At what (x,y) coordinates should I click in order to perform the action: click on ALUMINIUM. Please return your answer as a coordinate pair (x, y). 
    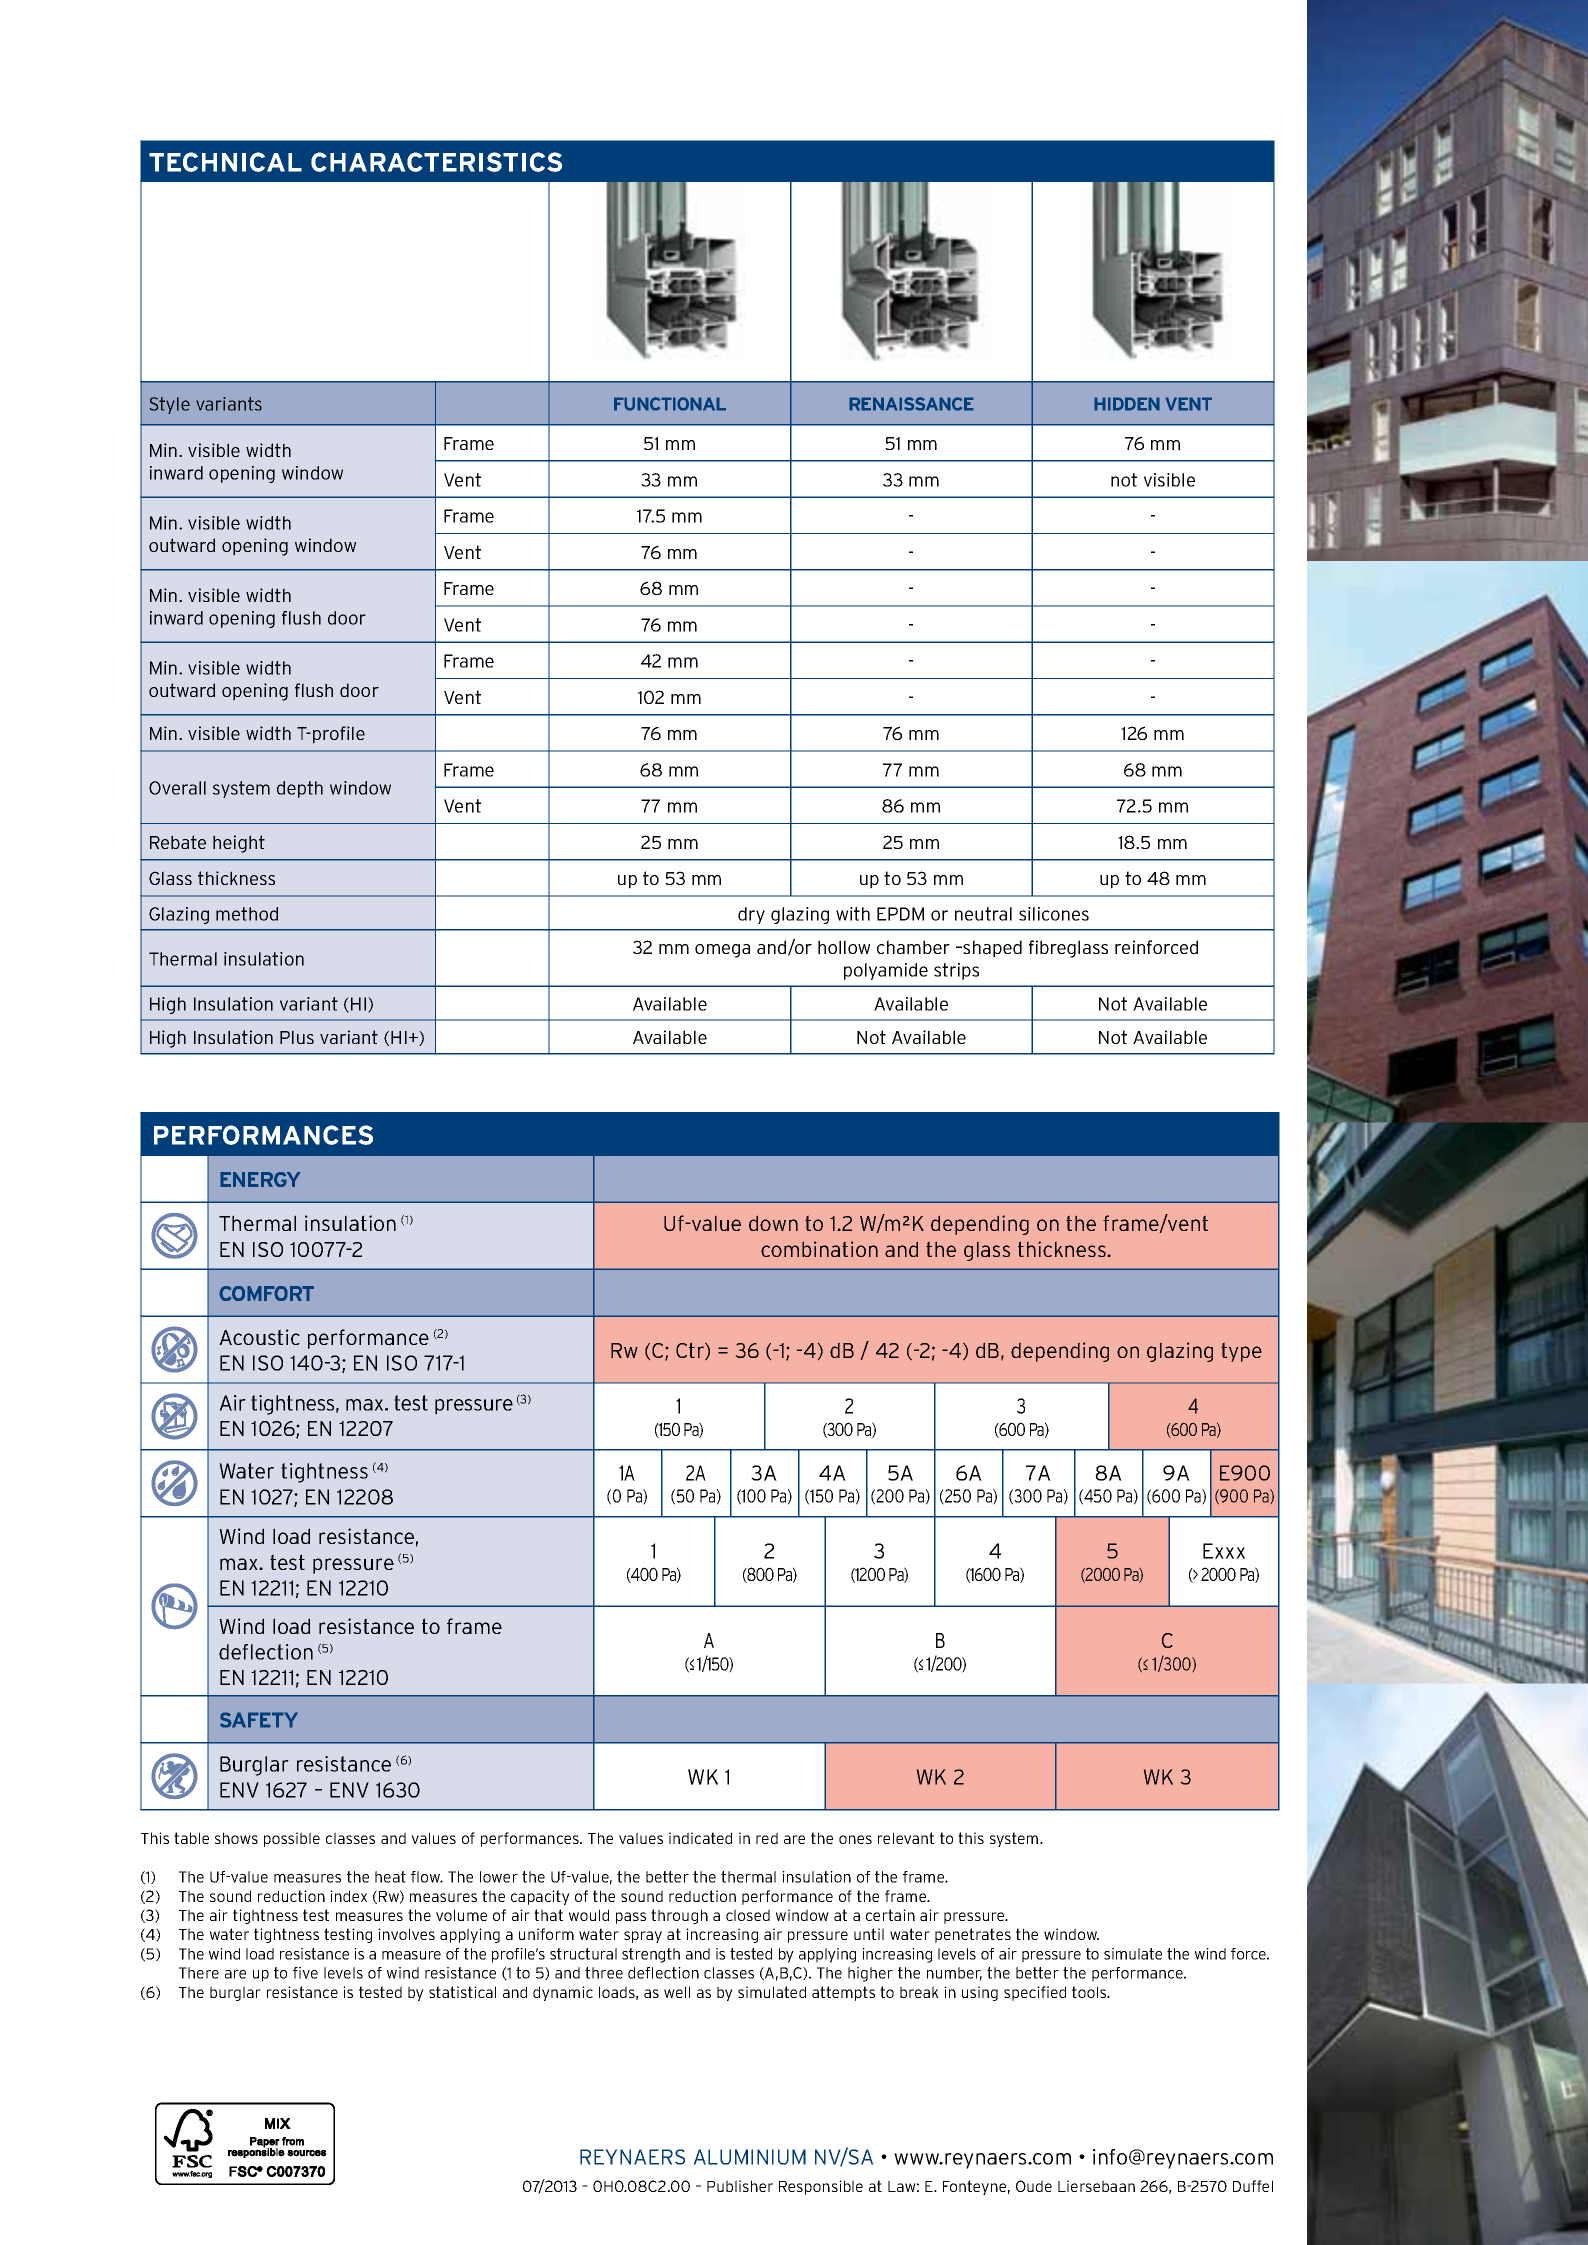
    Looking at the image, I should click on (749, 2157).
